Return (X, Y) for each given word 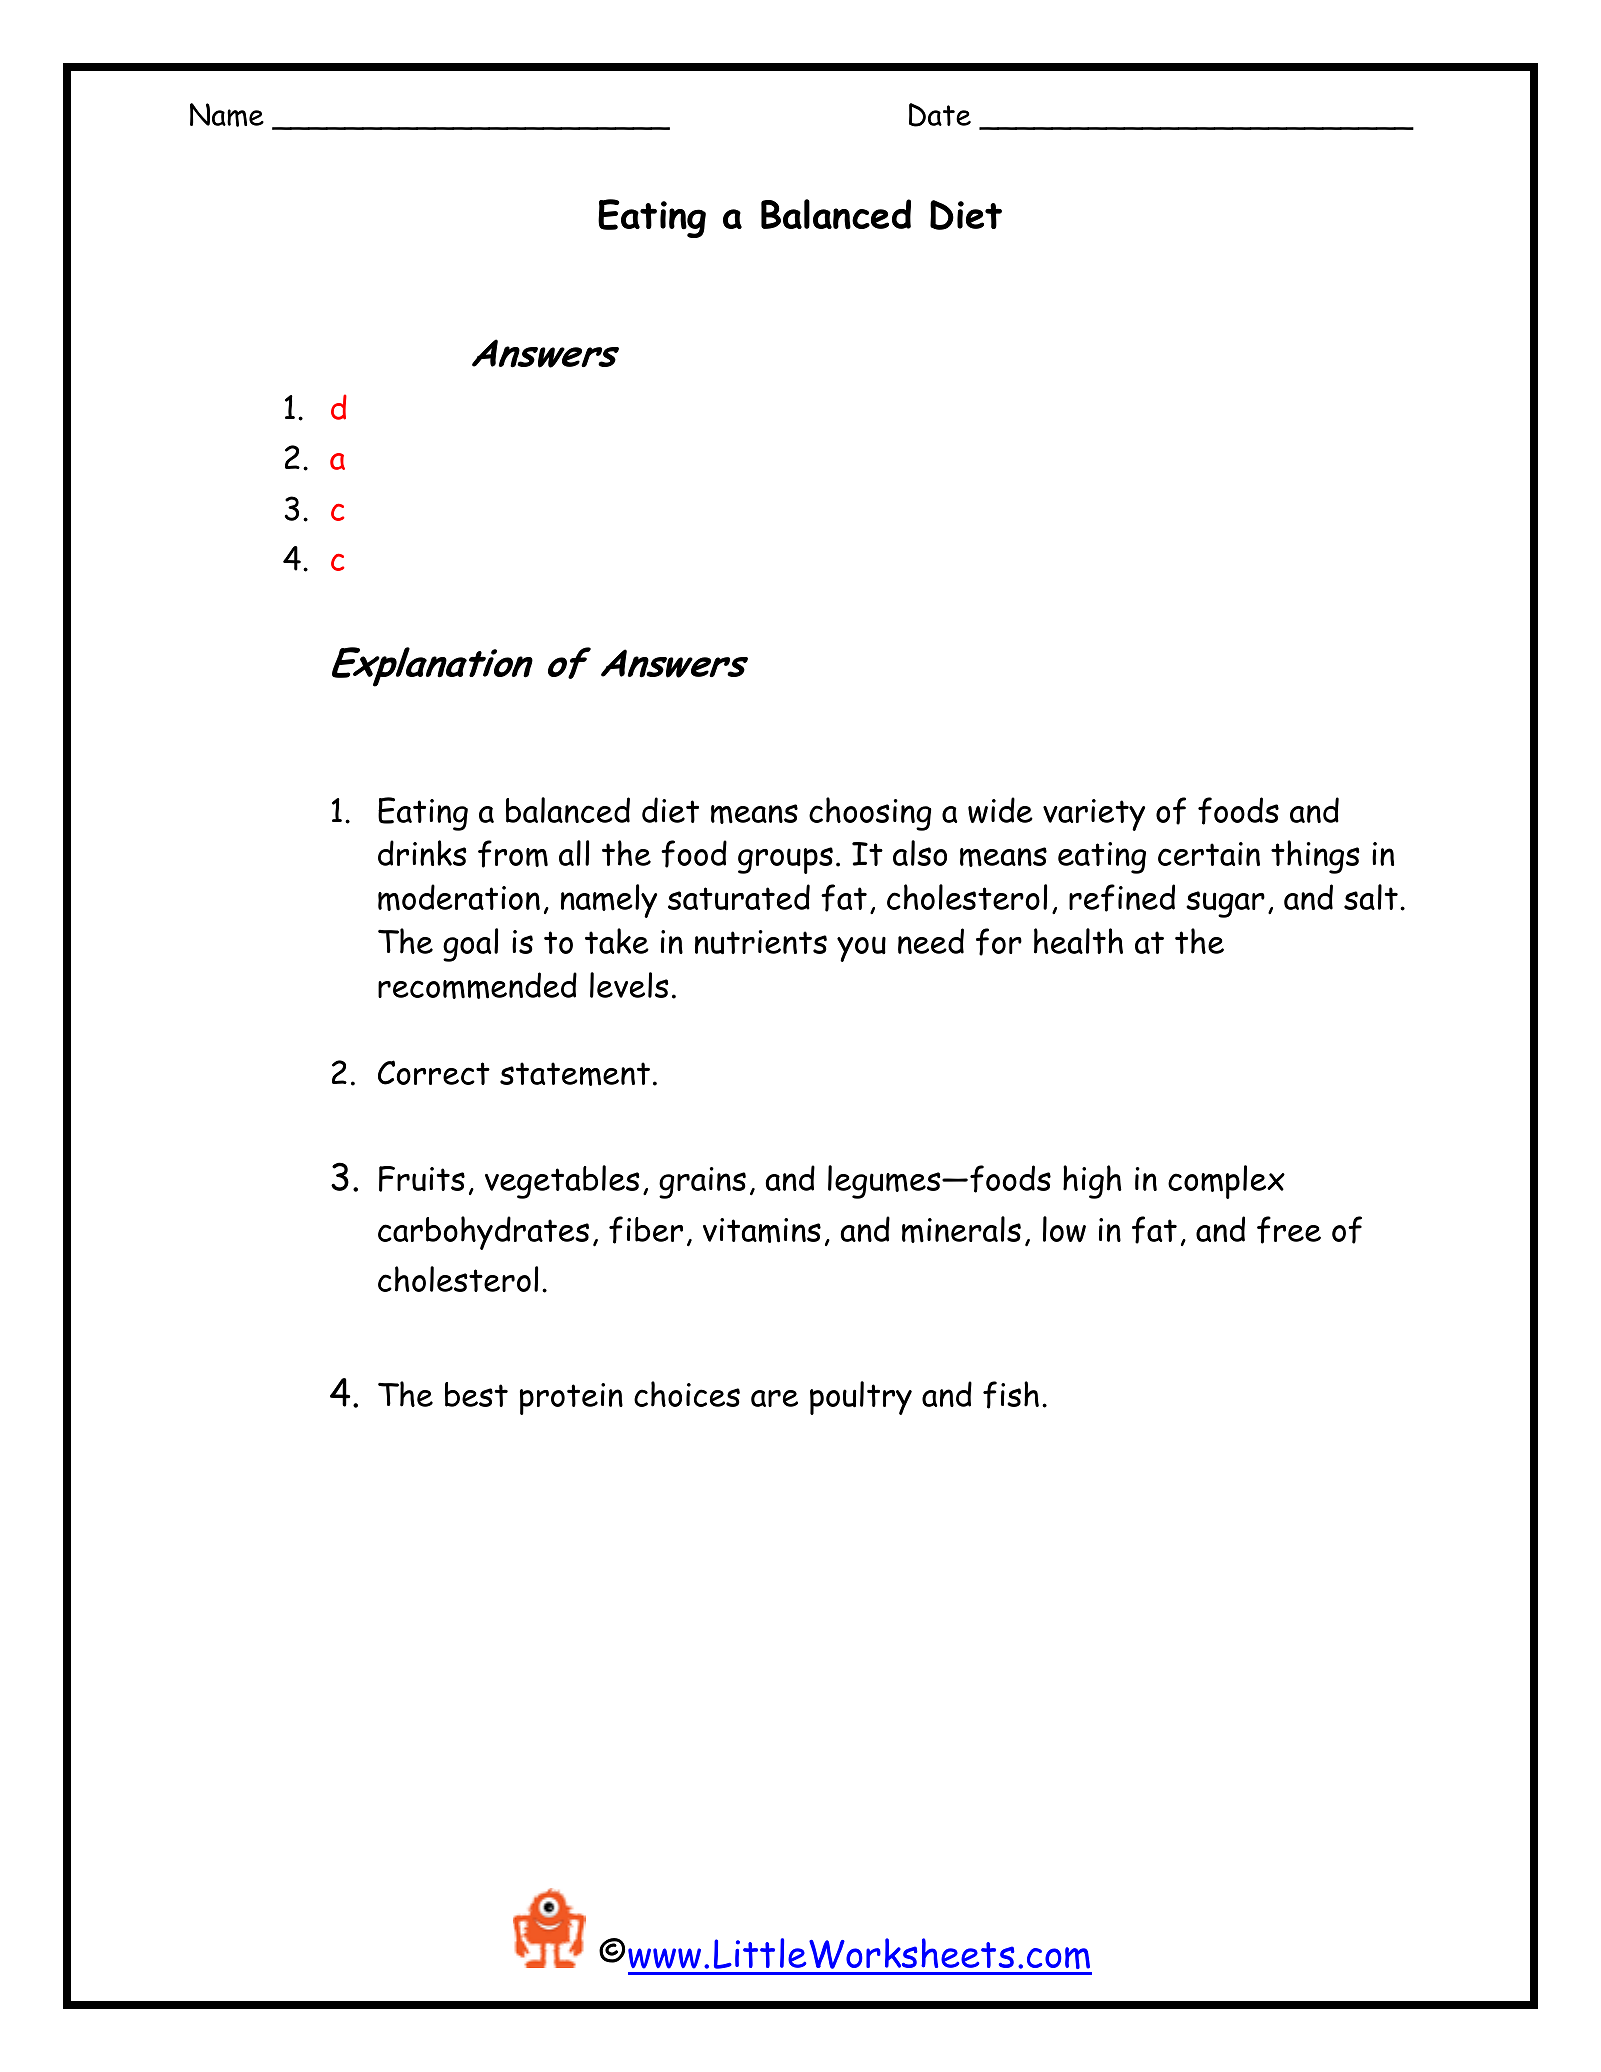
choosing (870, 814)
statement (575, 1074)
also (920, 853)
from (513, 854)
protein (571, 1399)
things (1315, 857)
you (861, 949)
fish (1011, 1395)
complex (1226, 1182)
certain (1209, 854)
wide (1000, 810)
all (574, 853)
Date (940, 115)
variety (1094, 815)
